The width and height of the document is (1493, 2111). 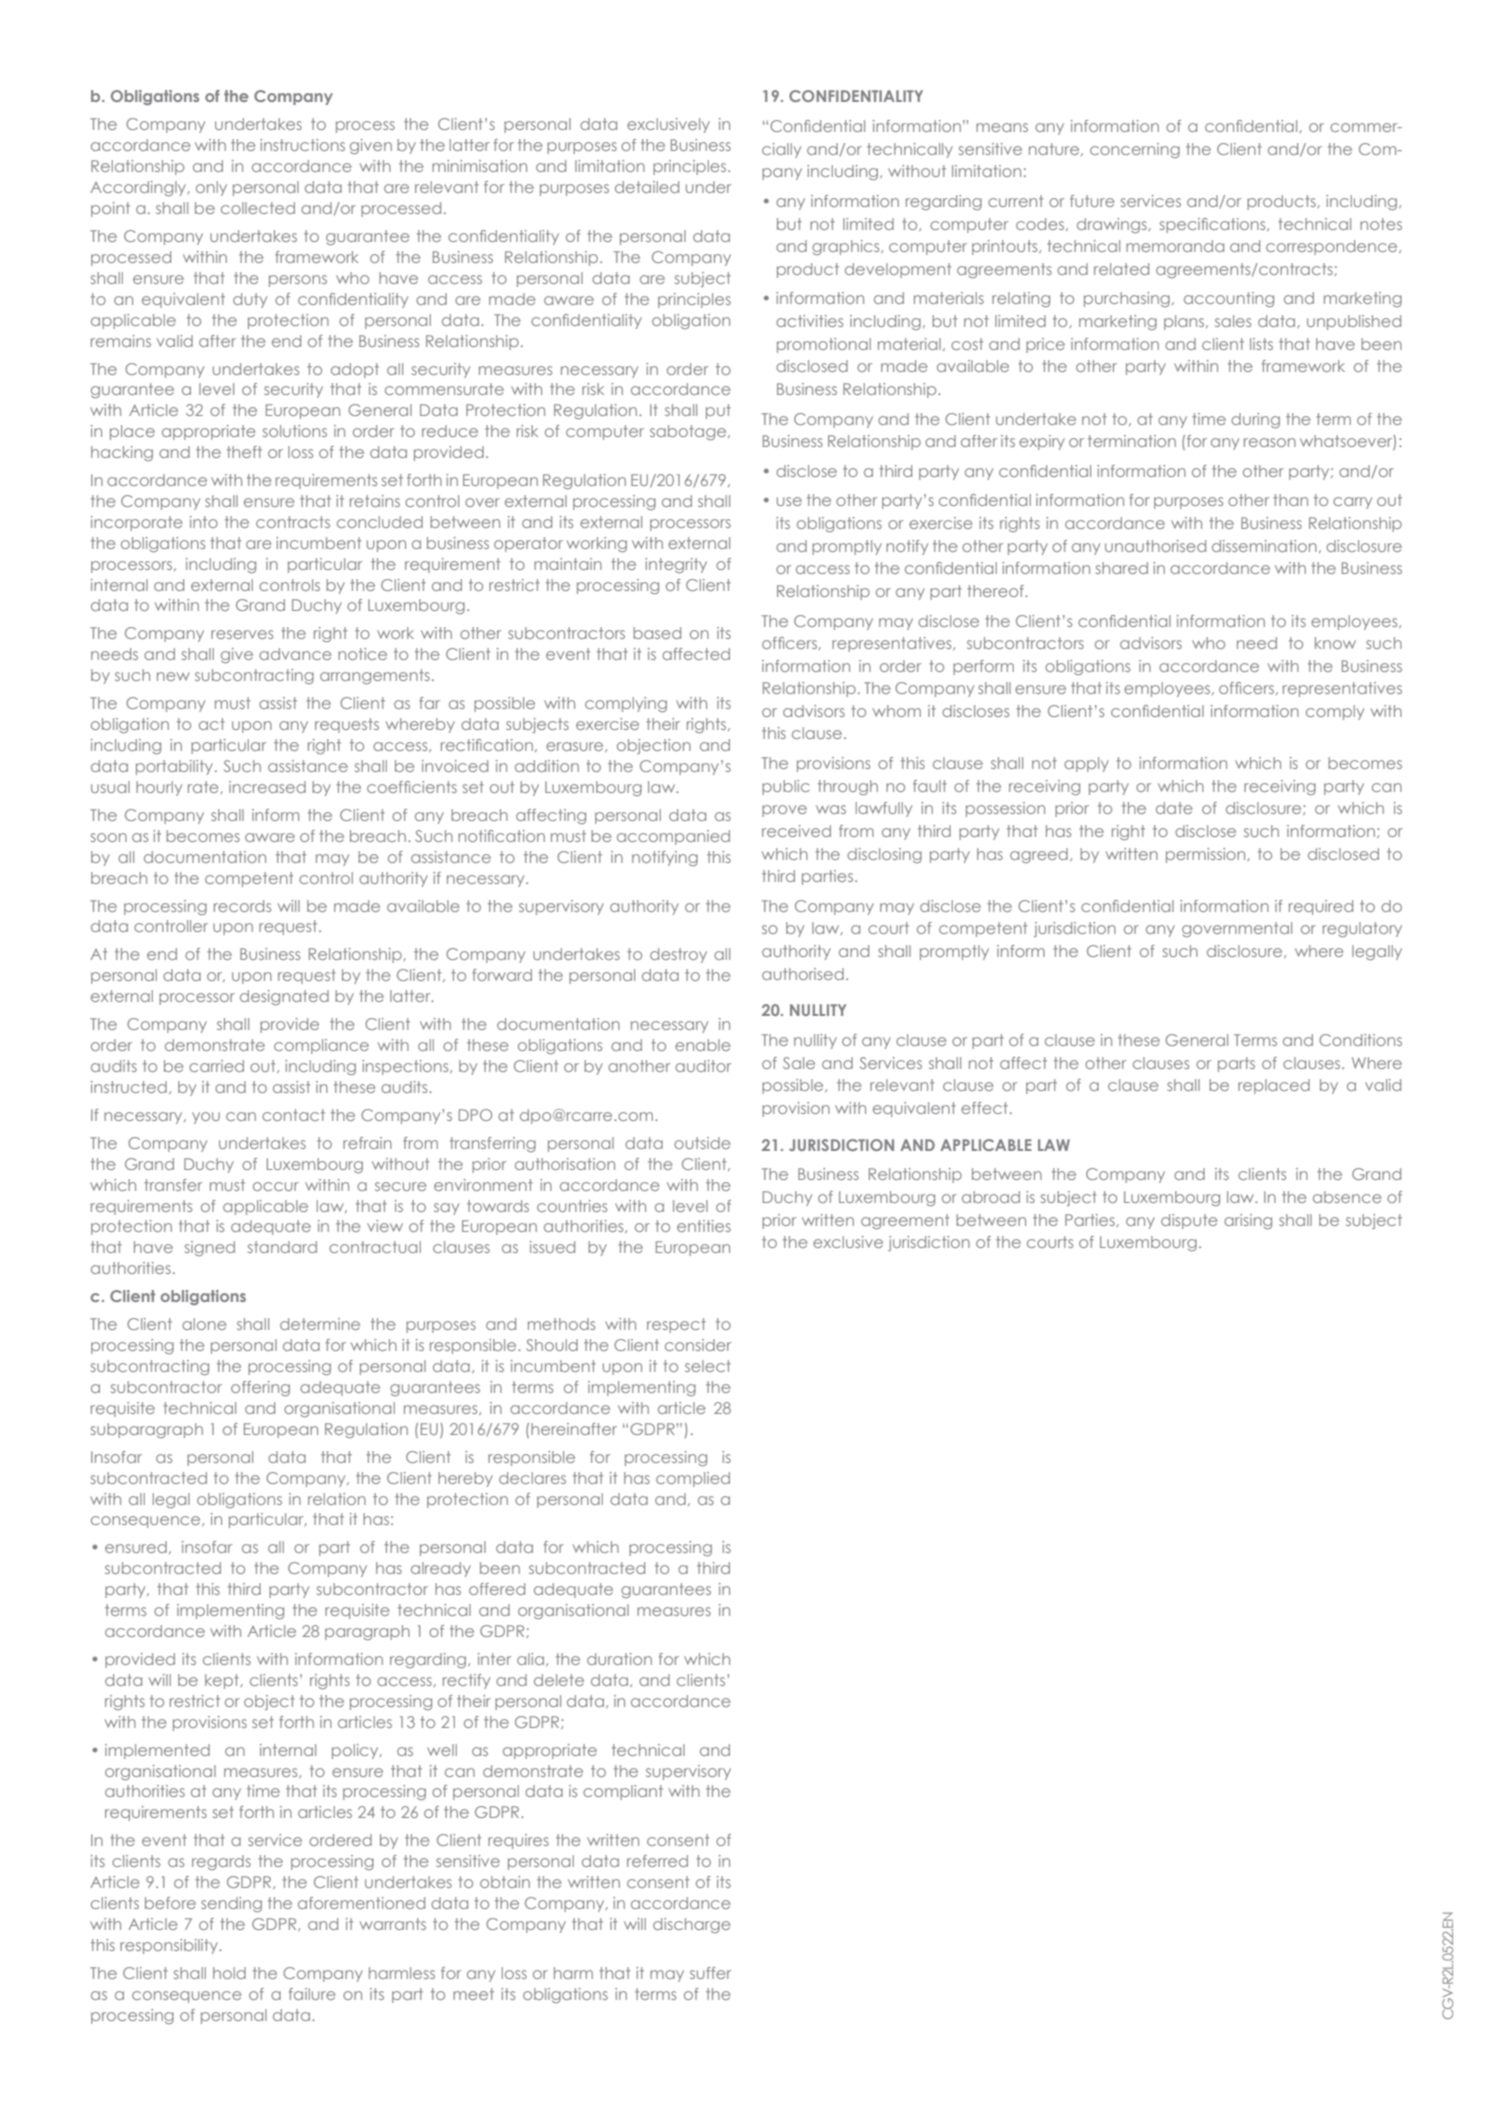 What do you see at coordinates (231, 1904) in the document?
I see `sending` at bounding box center [231, 1904].
